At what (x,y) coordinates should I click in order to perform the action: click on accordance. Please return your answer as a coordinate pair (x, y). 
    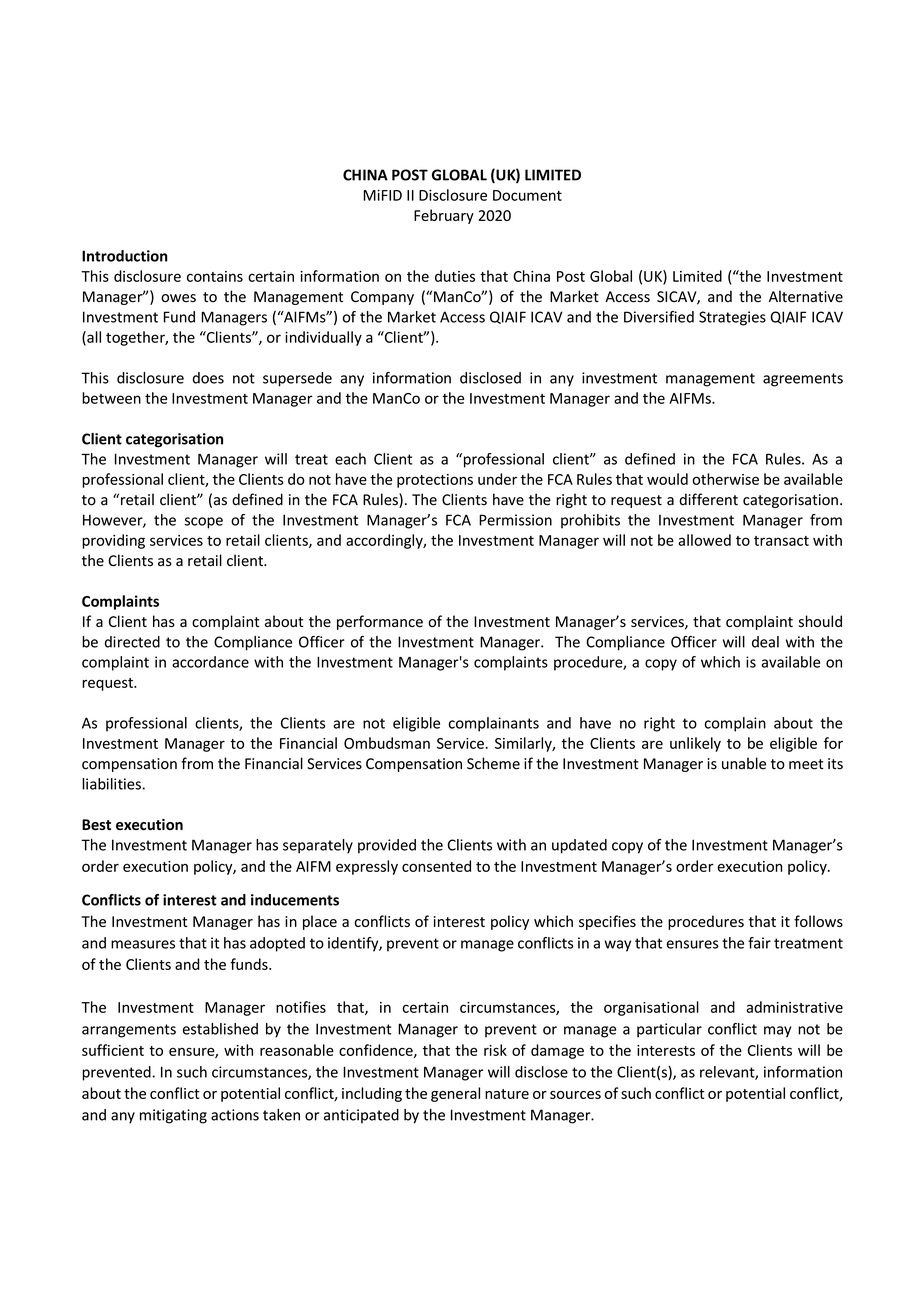
    Looking at the image, I should click on (210, 662).
